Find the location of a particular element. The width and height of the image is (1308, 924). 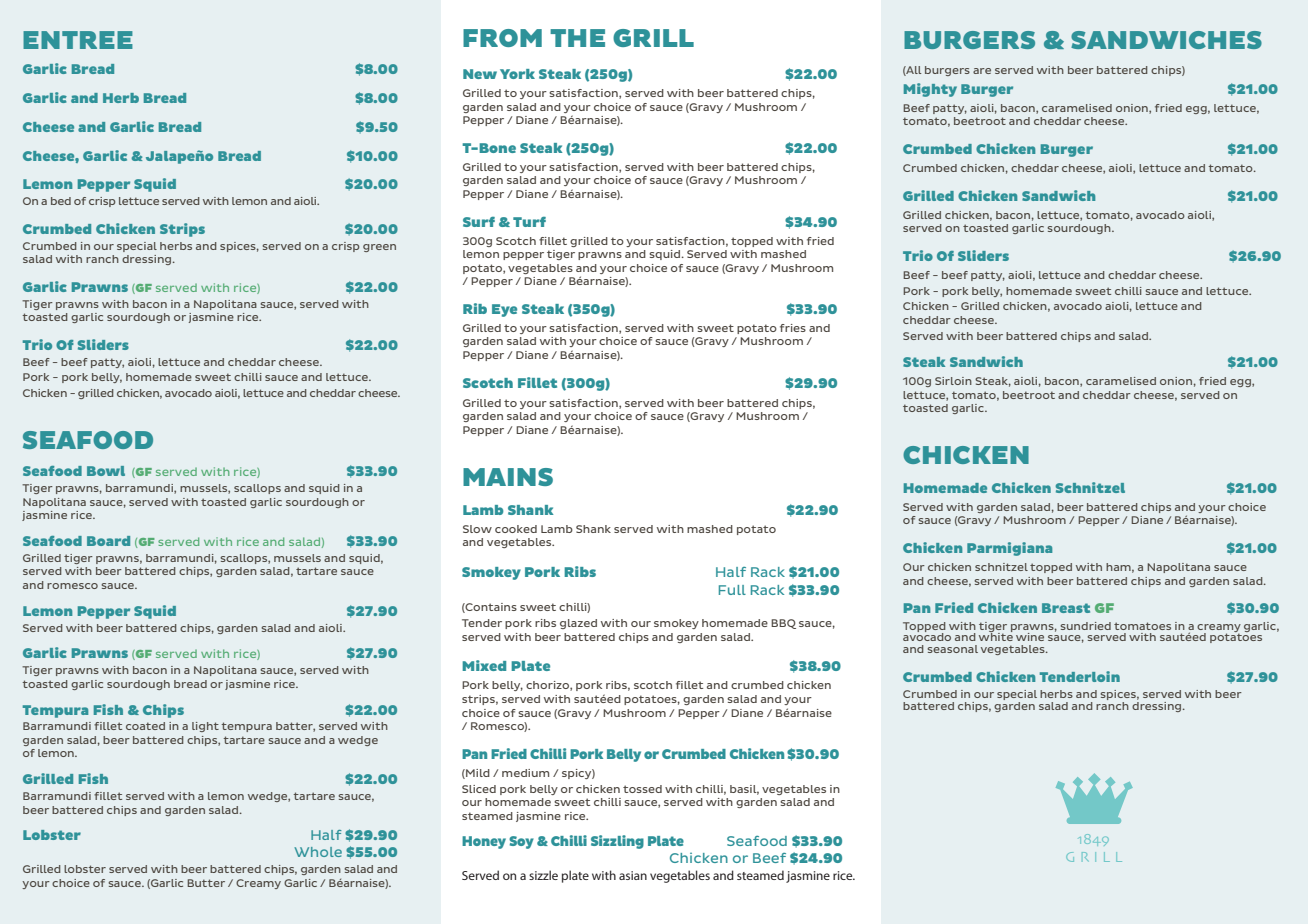

Mighty is located at coordinates (930, 90).
